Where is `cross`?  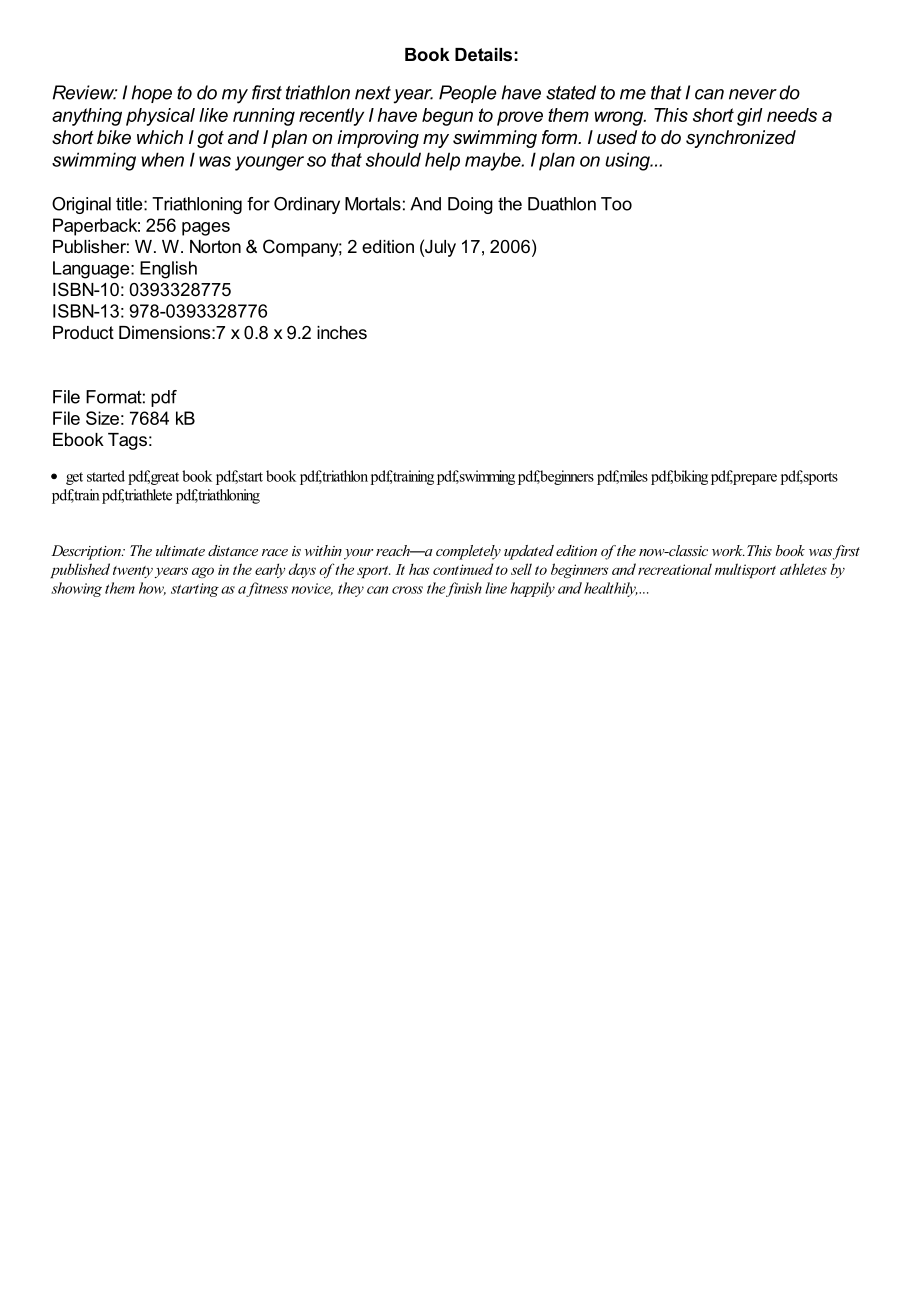
cross is located at coordinates (407, 590).
